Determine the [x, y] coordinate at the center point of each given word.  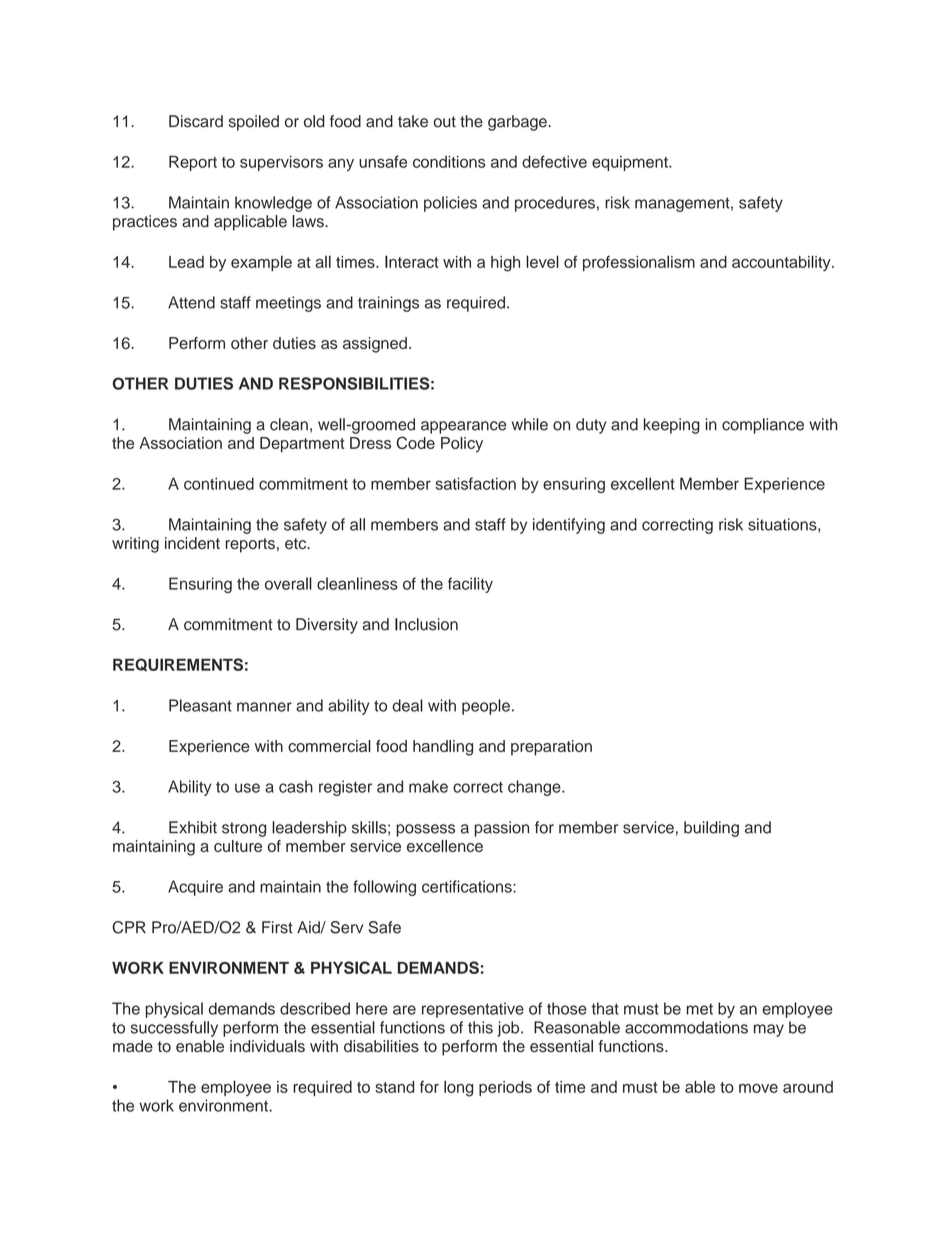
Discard [196, 121]
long [458, 1088]
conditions [449, 162]
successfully [174, 1029]
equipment [631, 163]
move [758, 1088]
